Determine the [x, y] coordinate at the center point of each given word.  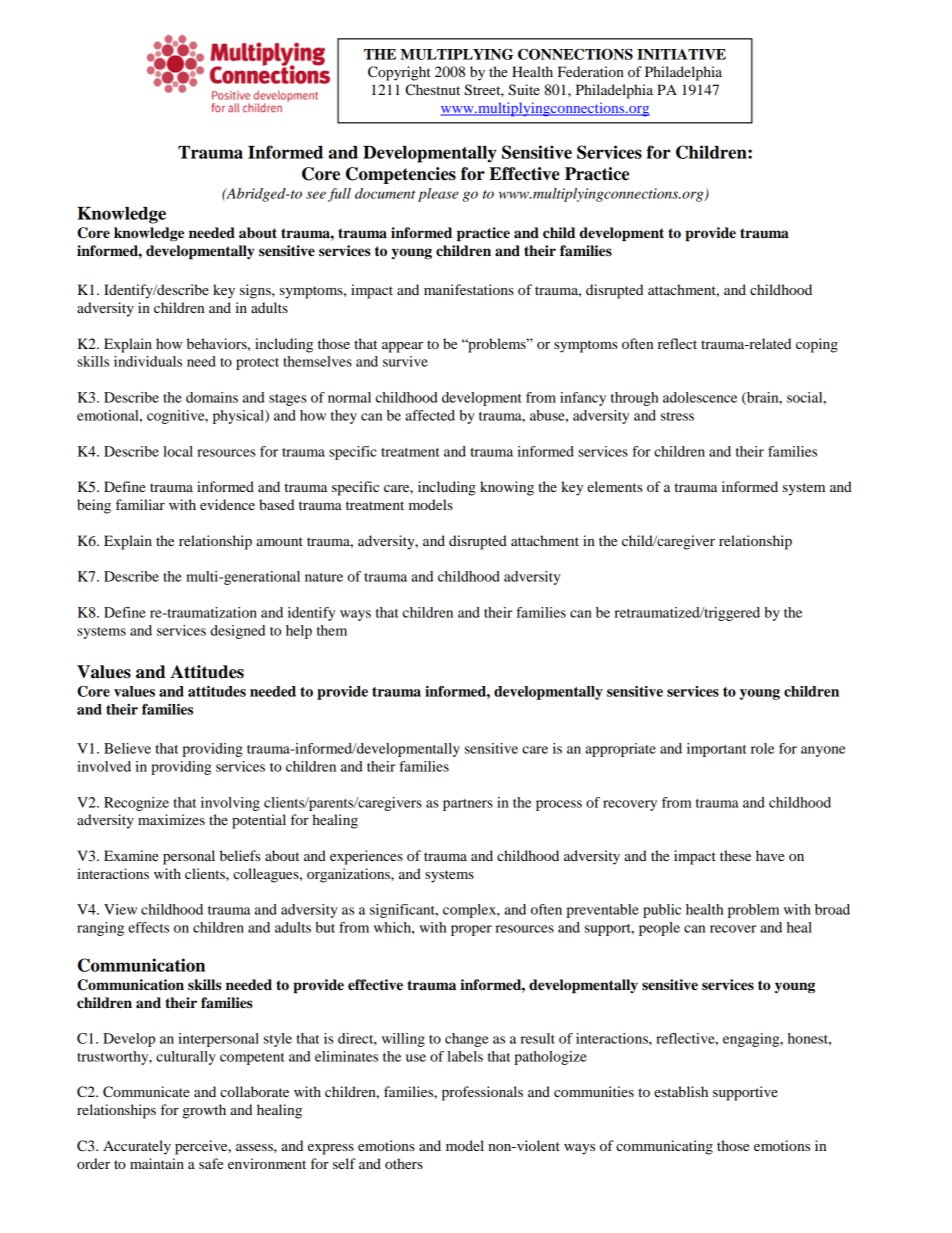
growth [204, 1111]
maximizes [171, 819]
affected [430, 415]
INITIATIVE [681, 54]
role [763, 748]
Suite [524, 90]
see [316, 195]
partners [468, 805]
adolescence [700, 397]
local [178, 451]
